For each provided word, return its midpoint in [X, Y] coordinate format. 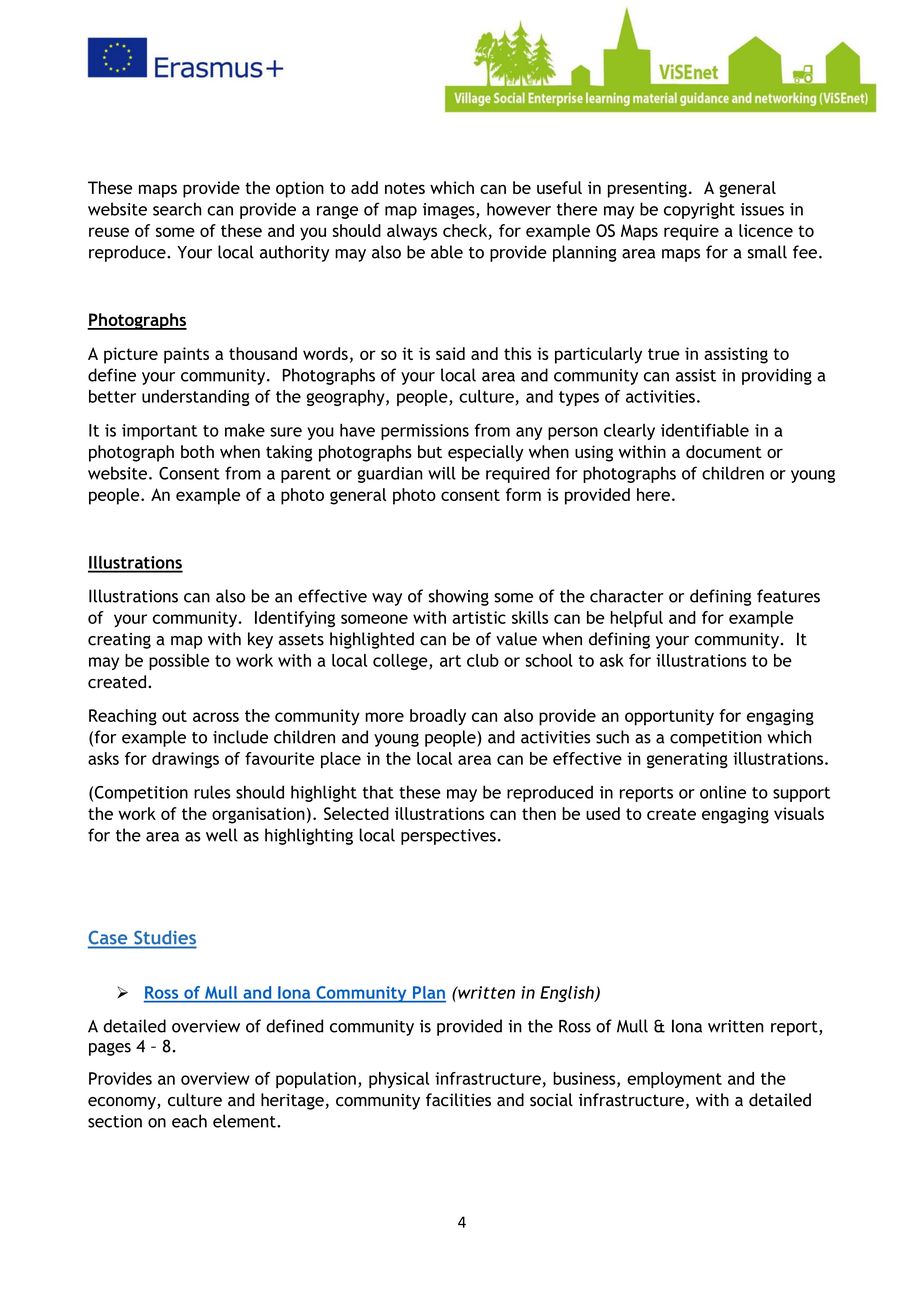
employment [674, 1080]
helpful [636, 619]
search [177, 209]
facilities [458, 1100]
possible [179, 662]
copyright [699, 210]
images [450, 211]
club [483, 660]
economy [123, 1103]
